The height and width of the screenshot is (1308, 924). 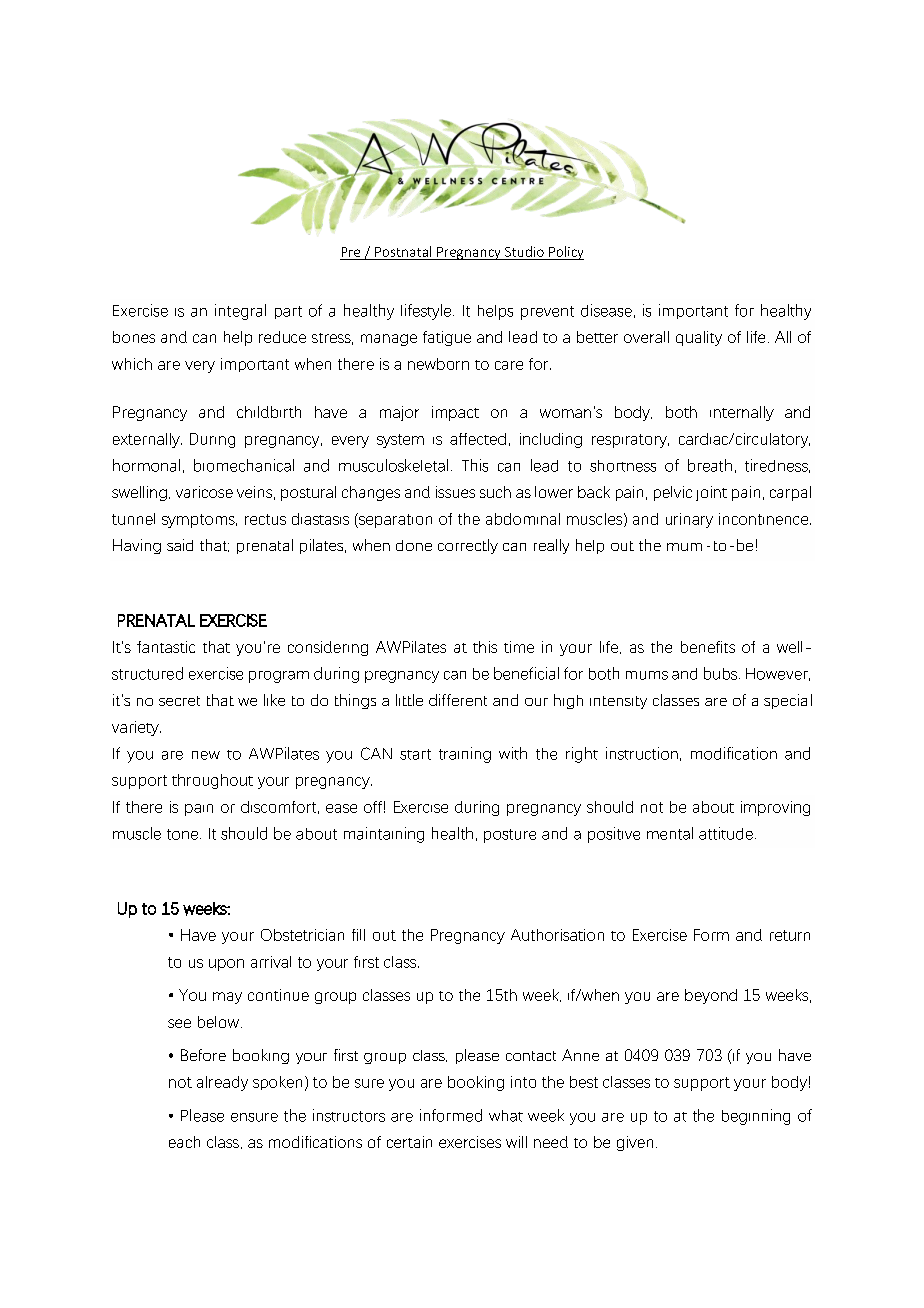 I want to click on quality, so click(x=699, y=338).
